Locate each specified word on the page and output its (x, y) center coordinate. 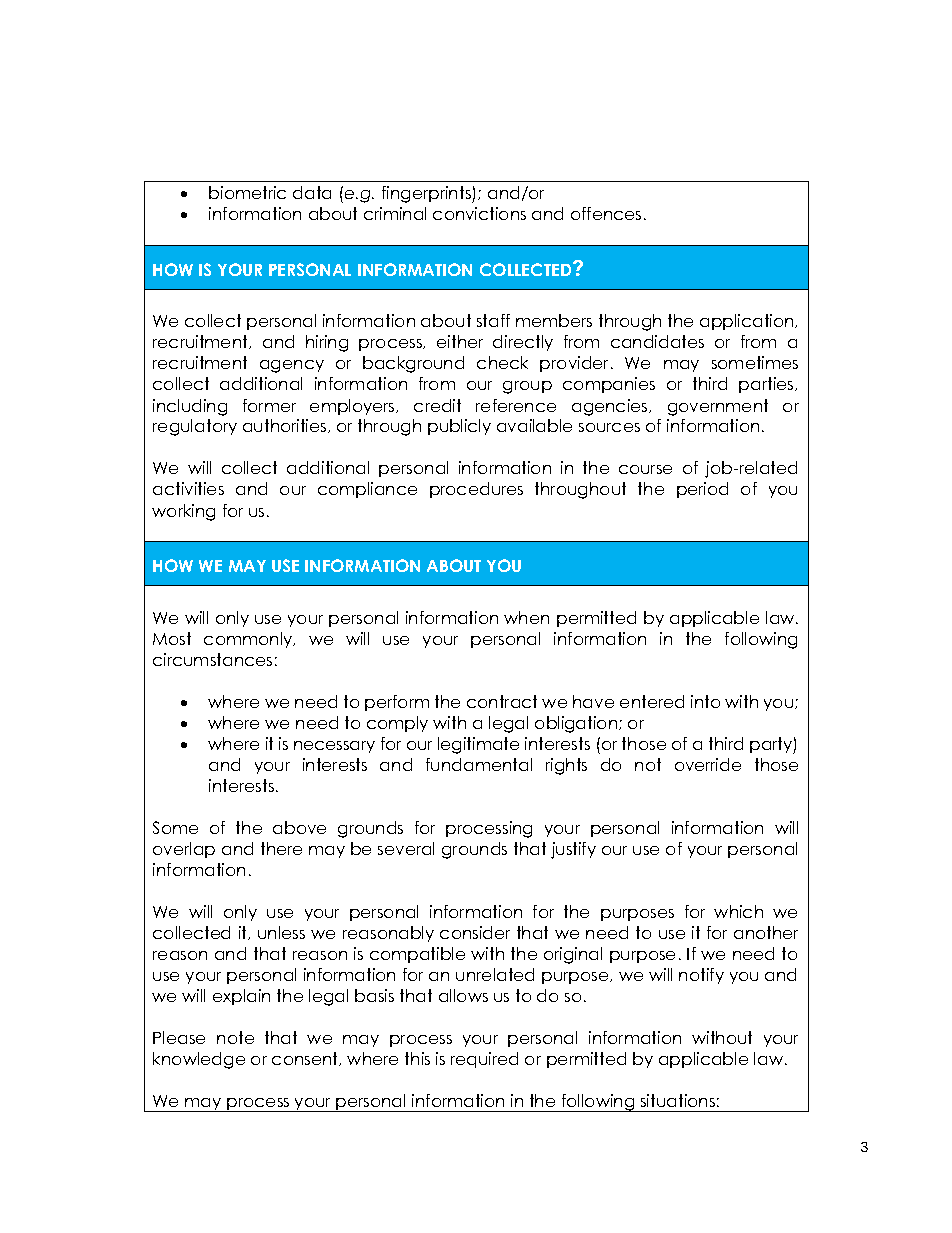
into (705, 701)
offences (606, 213)
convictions (479, 213)
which (738, 911)
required (484, 1060)
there (281, 848)
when (526, 617)
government (718, 407)
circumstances (212, 659)
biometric (247, 192)
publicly (459, 427)
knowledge (199, 1060)
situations (678, 1100)
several (406, 848)
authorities (286, 426)
